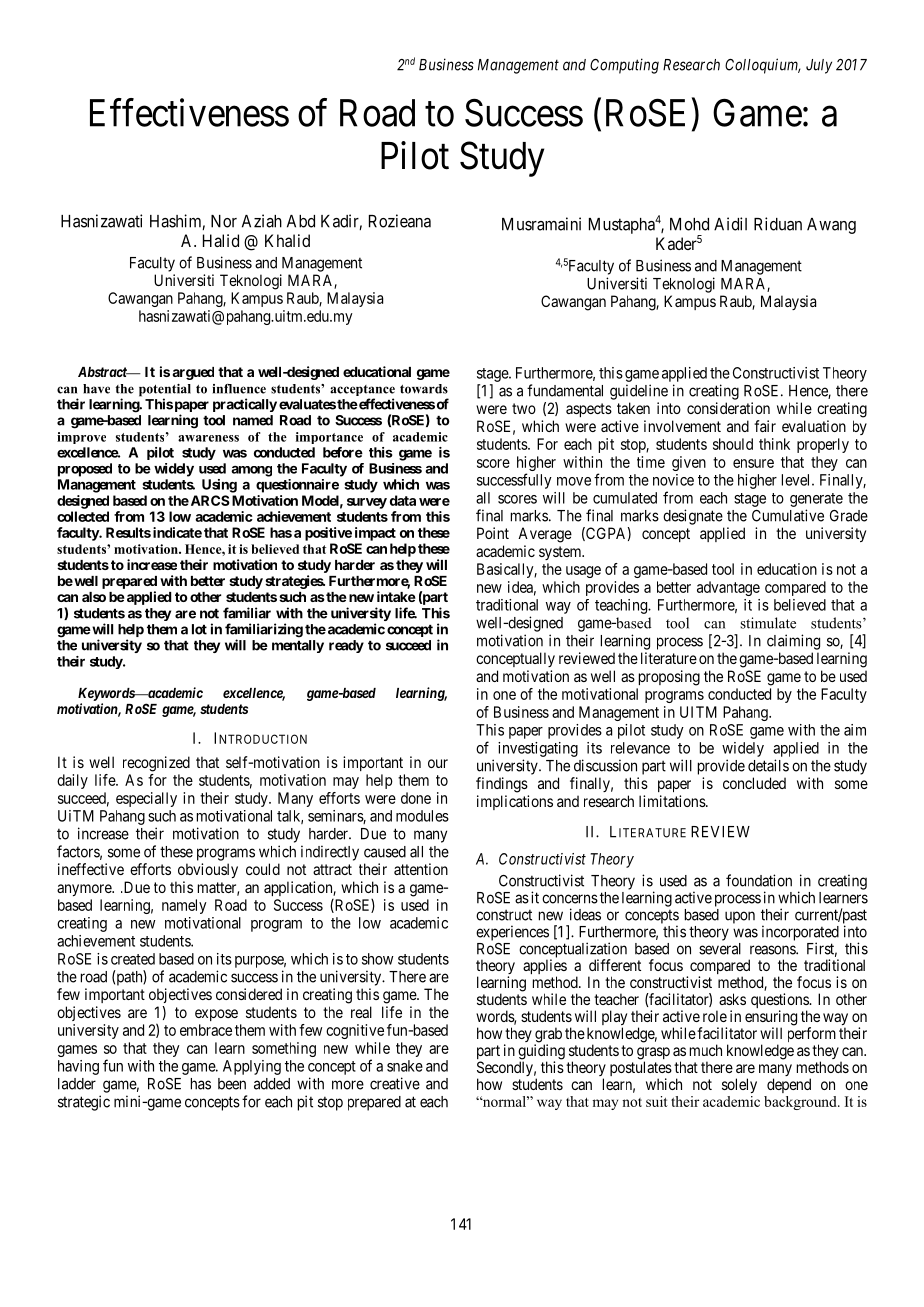  Describe the element at coordinates (301, 221) in the screenshot. I see `Abd` at that location.
